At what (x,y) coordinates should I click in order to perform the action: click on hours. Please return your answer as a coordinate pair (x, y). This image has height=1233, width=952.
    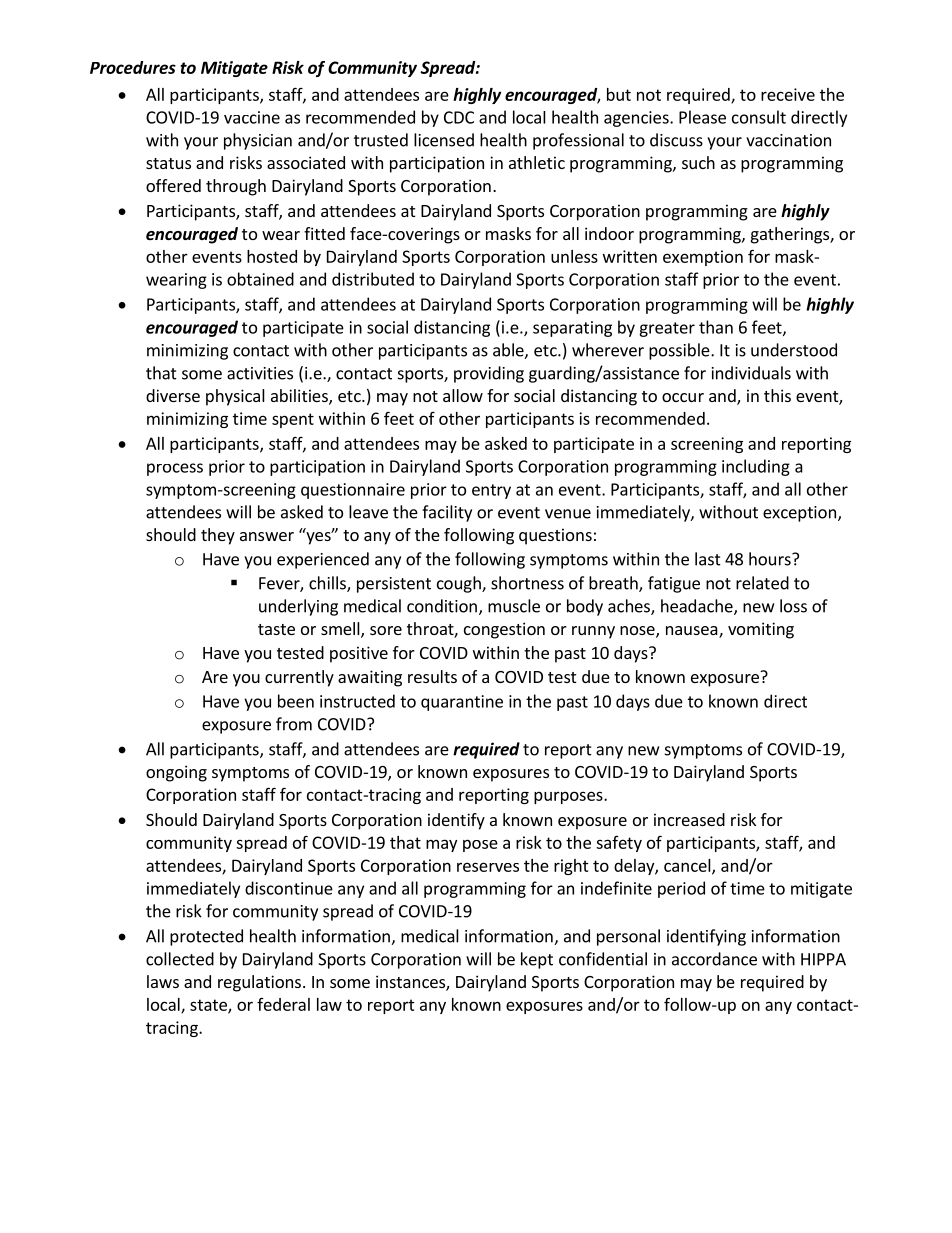
    Looking at the image, I should click on (771, 559).
